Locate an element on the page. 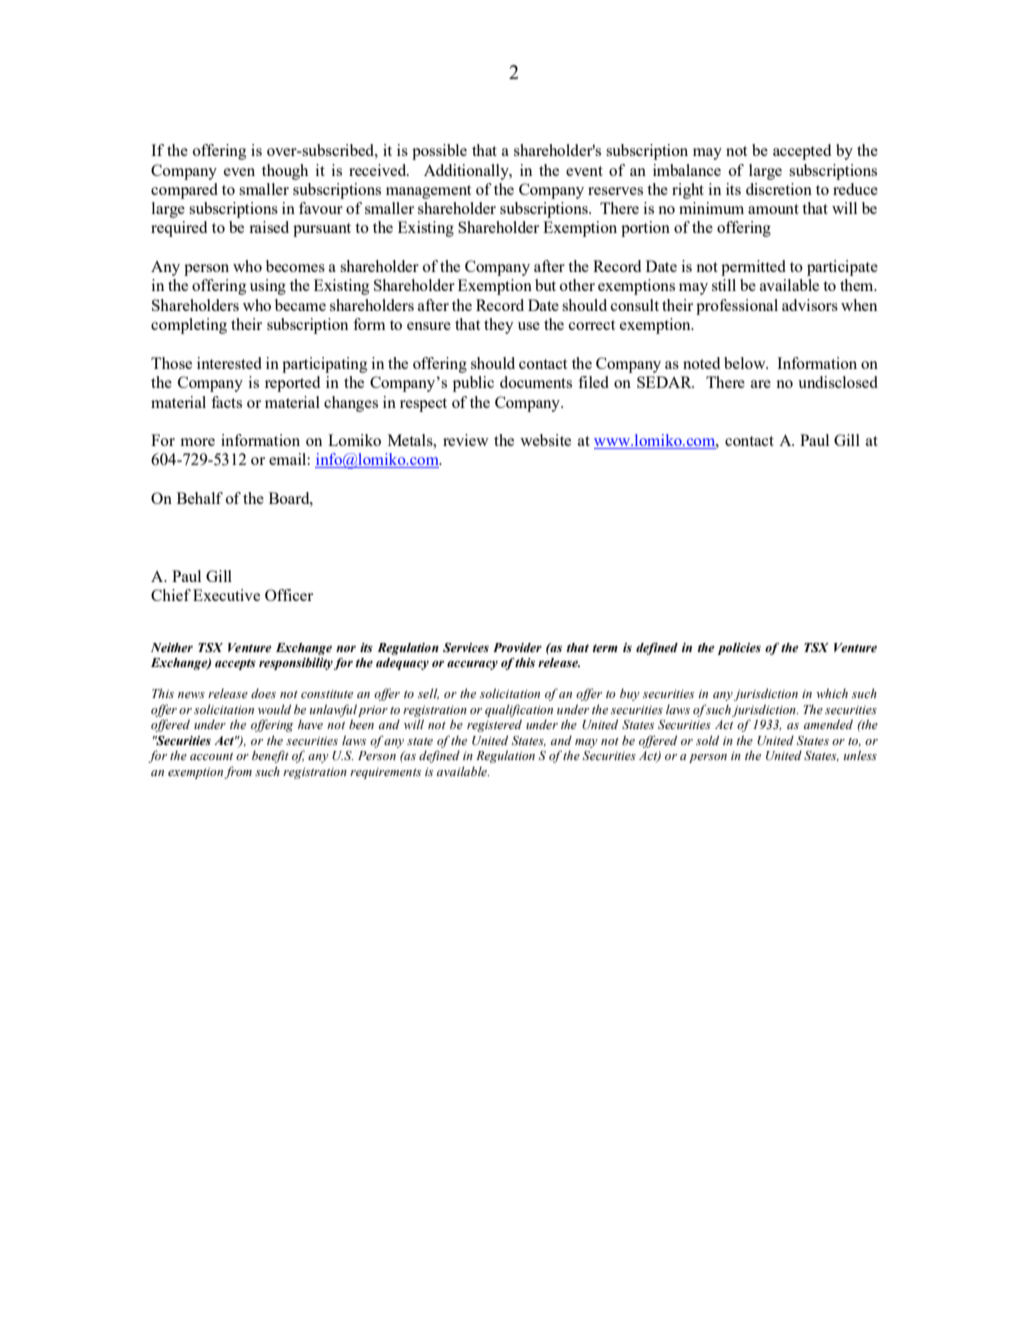 This document has height=1332, width=1029. policies is located at coordinates (739, 649).
